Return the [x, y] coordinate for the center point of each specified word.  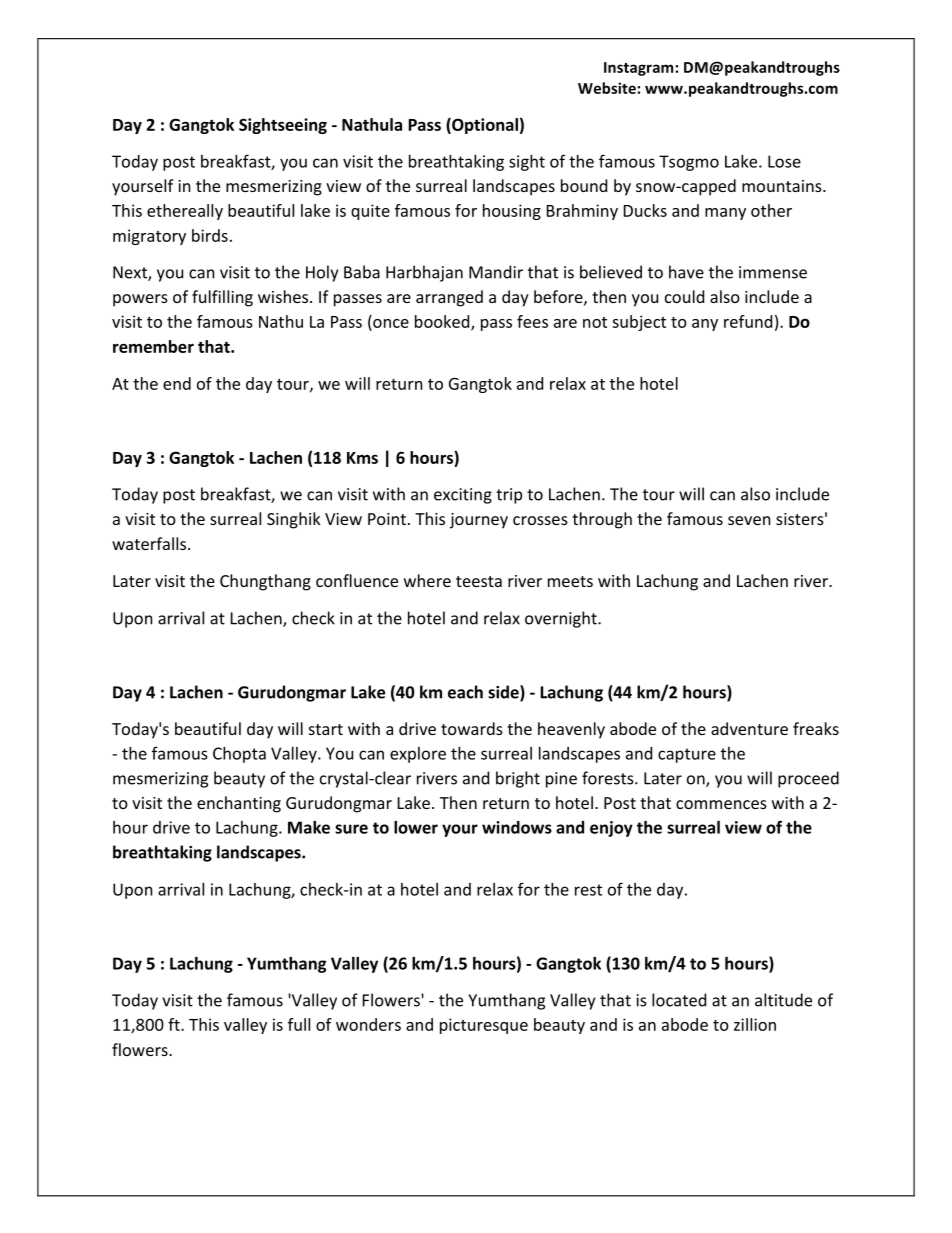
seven [749, 520]
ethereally [185, 212]
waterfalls [150, 543]
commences [721, 804]
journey [479, 521]
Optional [484, 126]
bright [518, 779]
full [299, 1024]
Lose [784, 161]
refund [748, 321]
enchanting [239, 804]
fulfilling [222, 298]
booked [443, 322]
